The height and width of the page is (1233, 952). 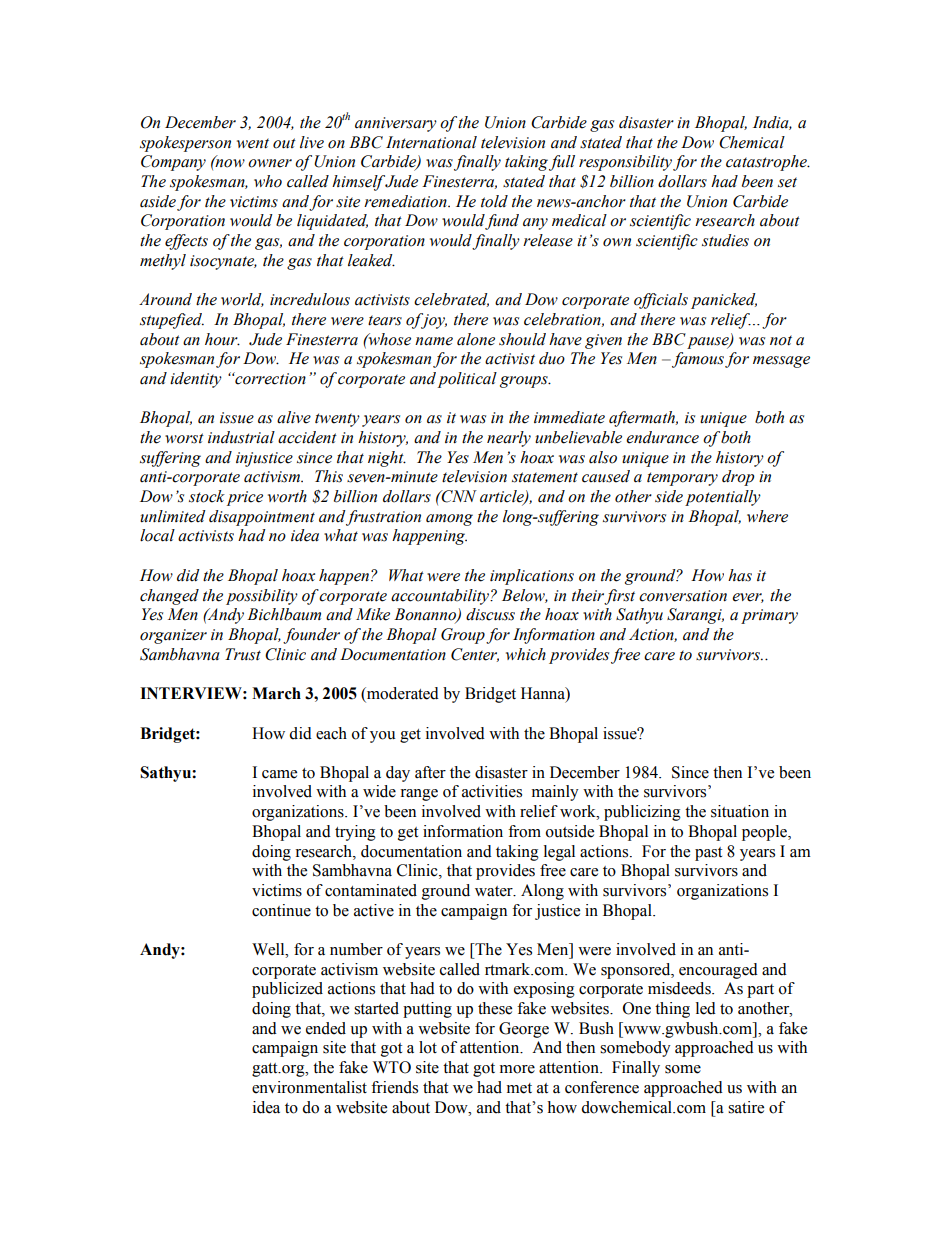 I want to click on environmentalist, so click(x=309, y=1087).
